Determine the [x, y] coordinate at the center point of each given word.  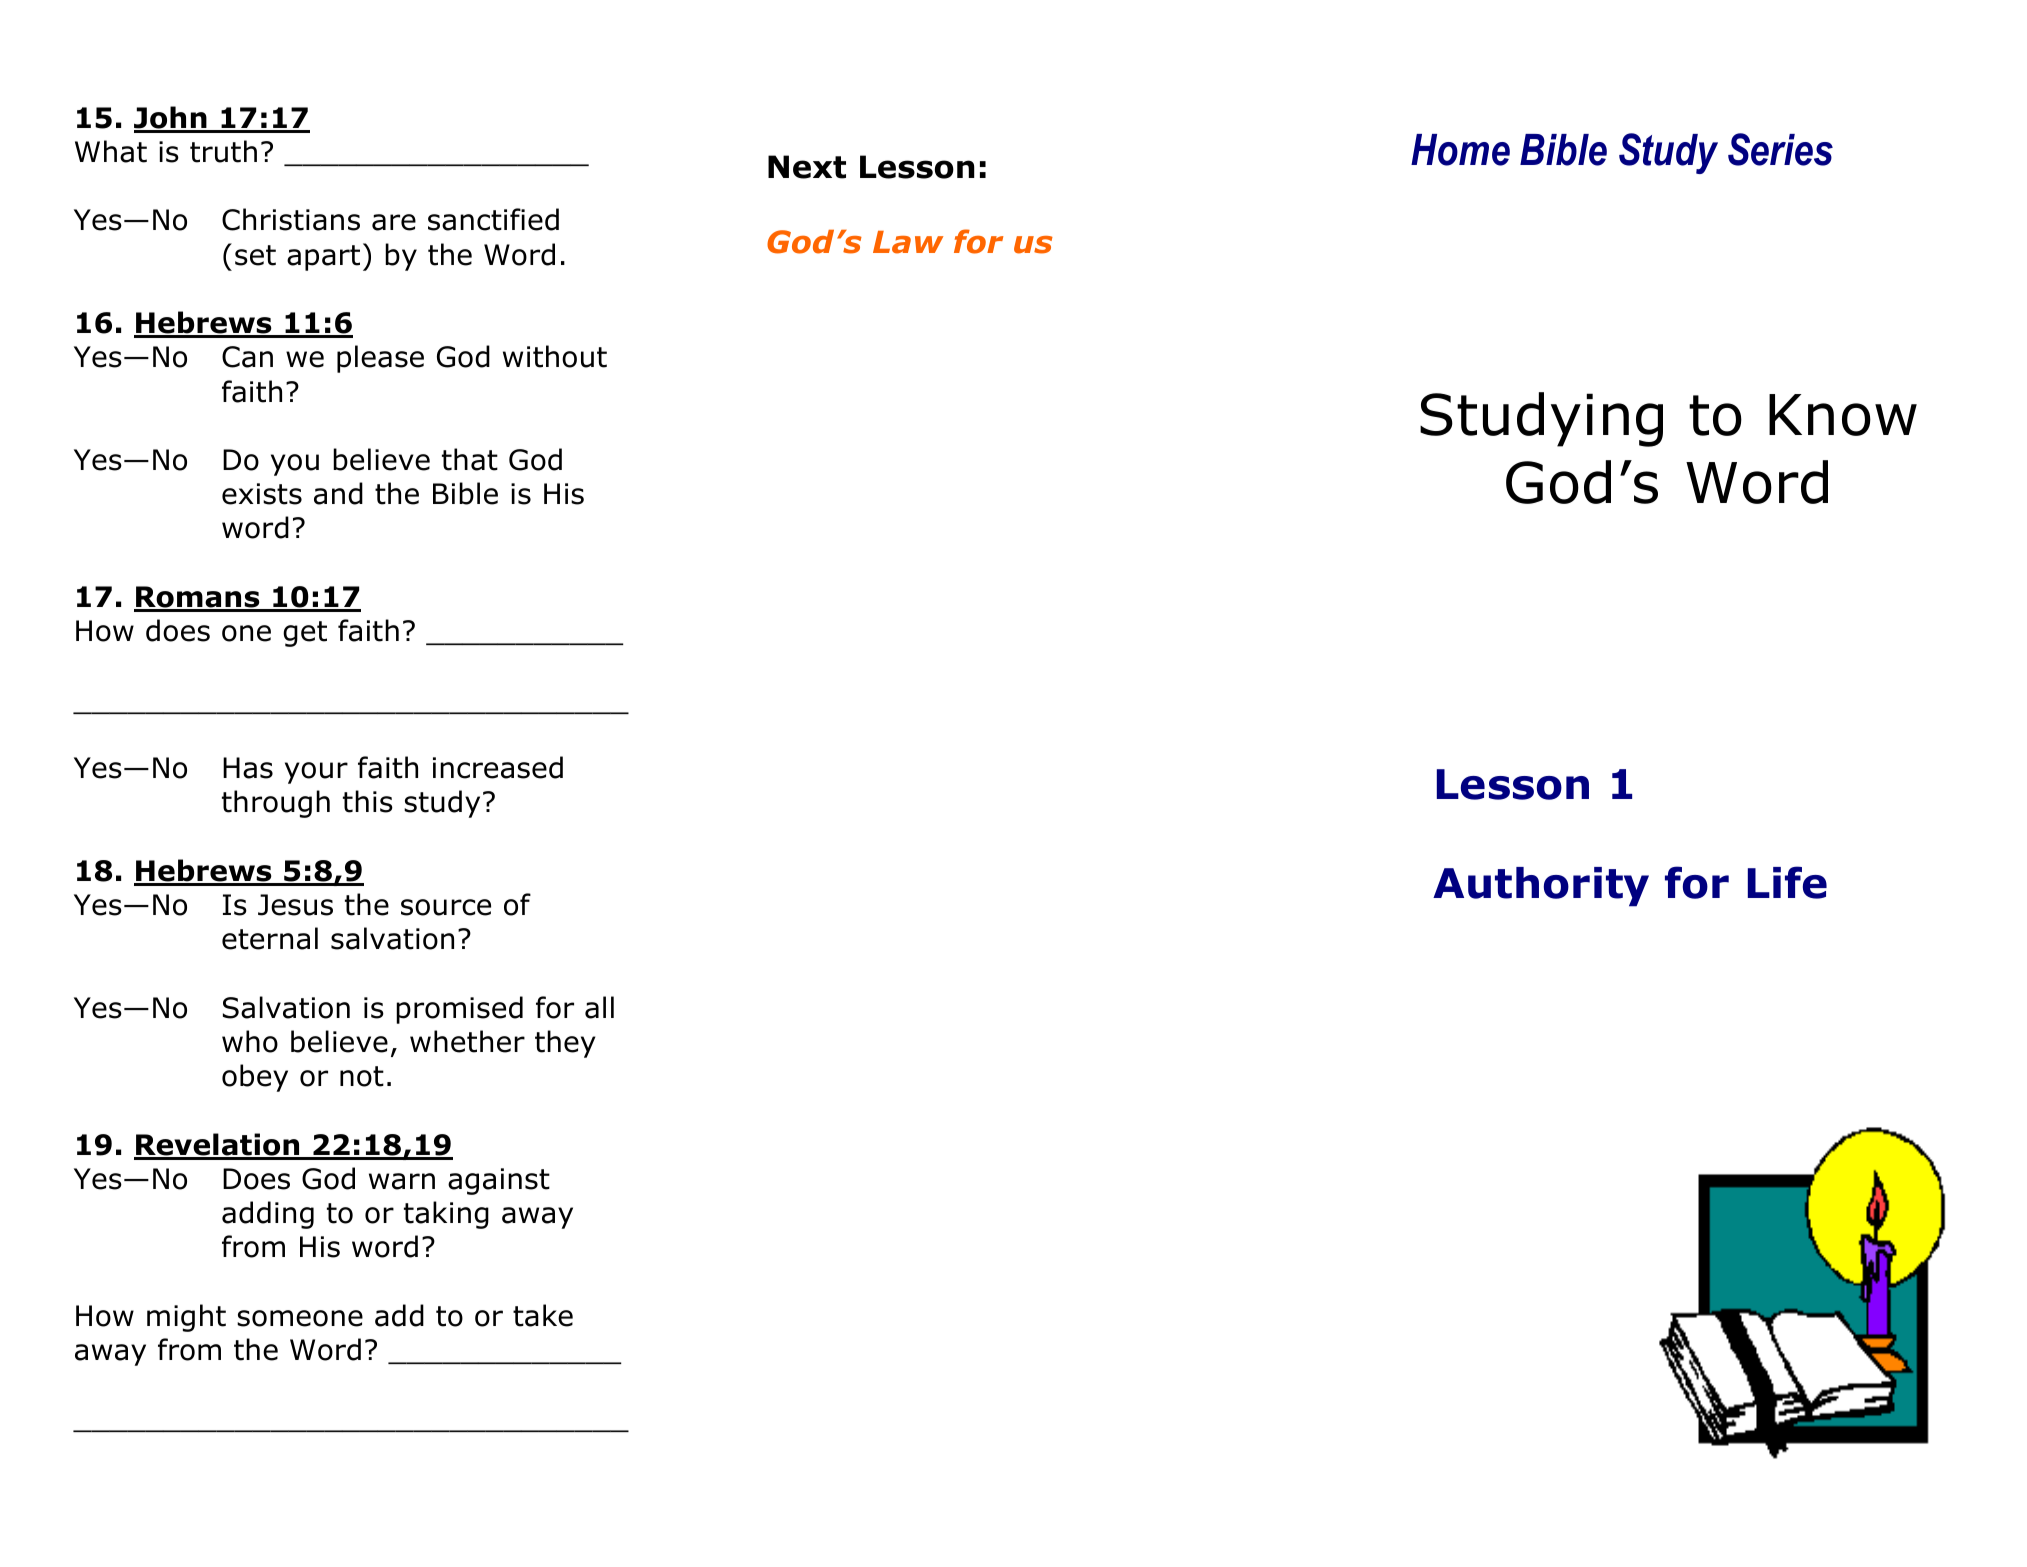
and [338, 493]
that [470, 459]
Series [1780, 149]
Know [1843, 415]
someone [300, 1318]
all [599, 1007]
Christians [291, 219]
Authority [1541, 887]
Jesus [295, 905]
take [543, 1315]
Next [807, 167]
